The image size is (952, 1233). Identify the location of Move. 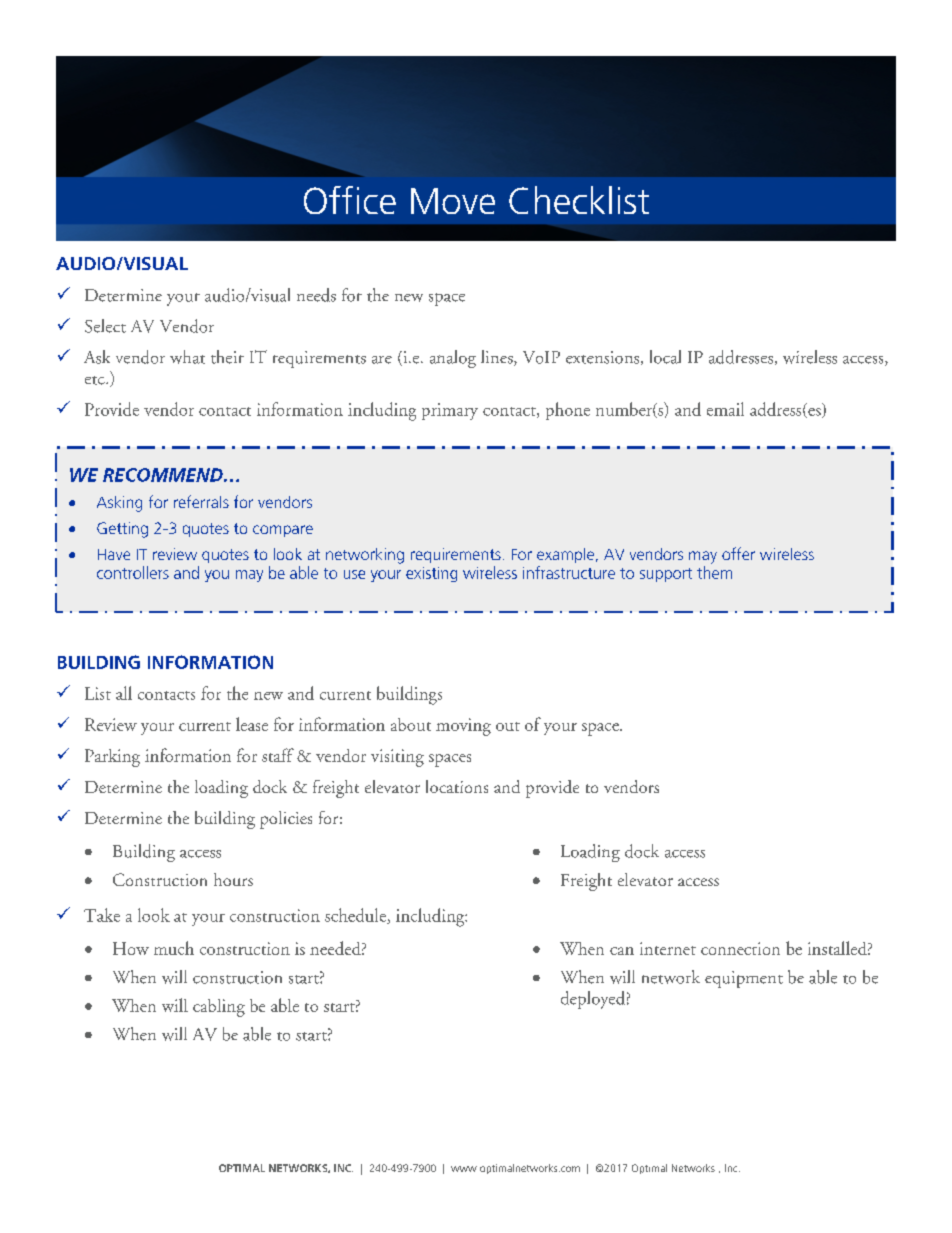
(453, 201).
